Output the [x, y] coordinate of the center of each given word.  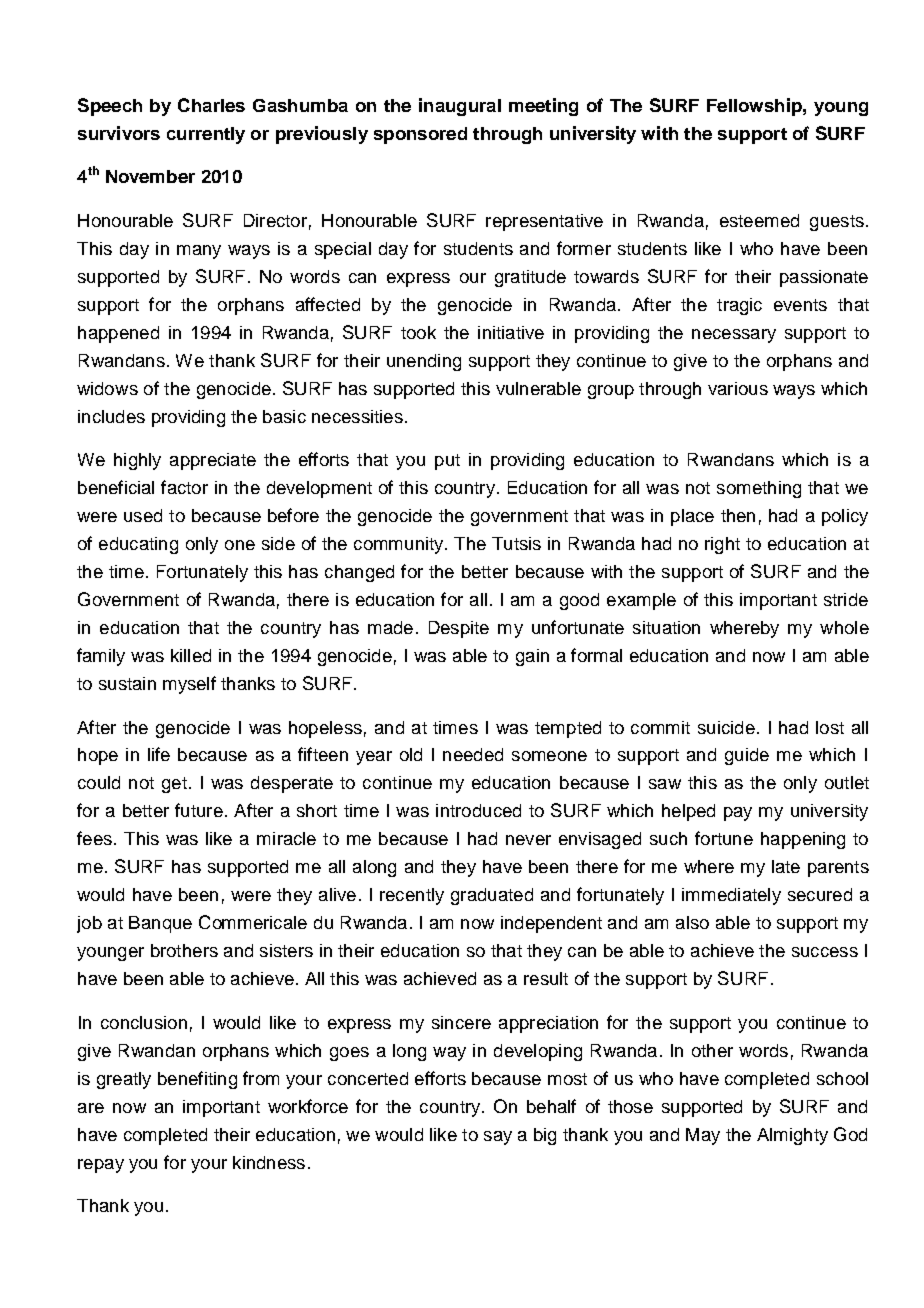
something [759, 489]
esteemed [759, 220]
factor [184, 487]
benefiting [197, 1080]
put [447, 462]
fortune [724, 838]
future [199, 810]
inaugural [460, 107]
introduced [478, 810]
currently [206, 135]
